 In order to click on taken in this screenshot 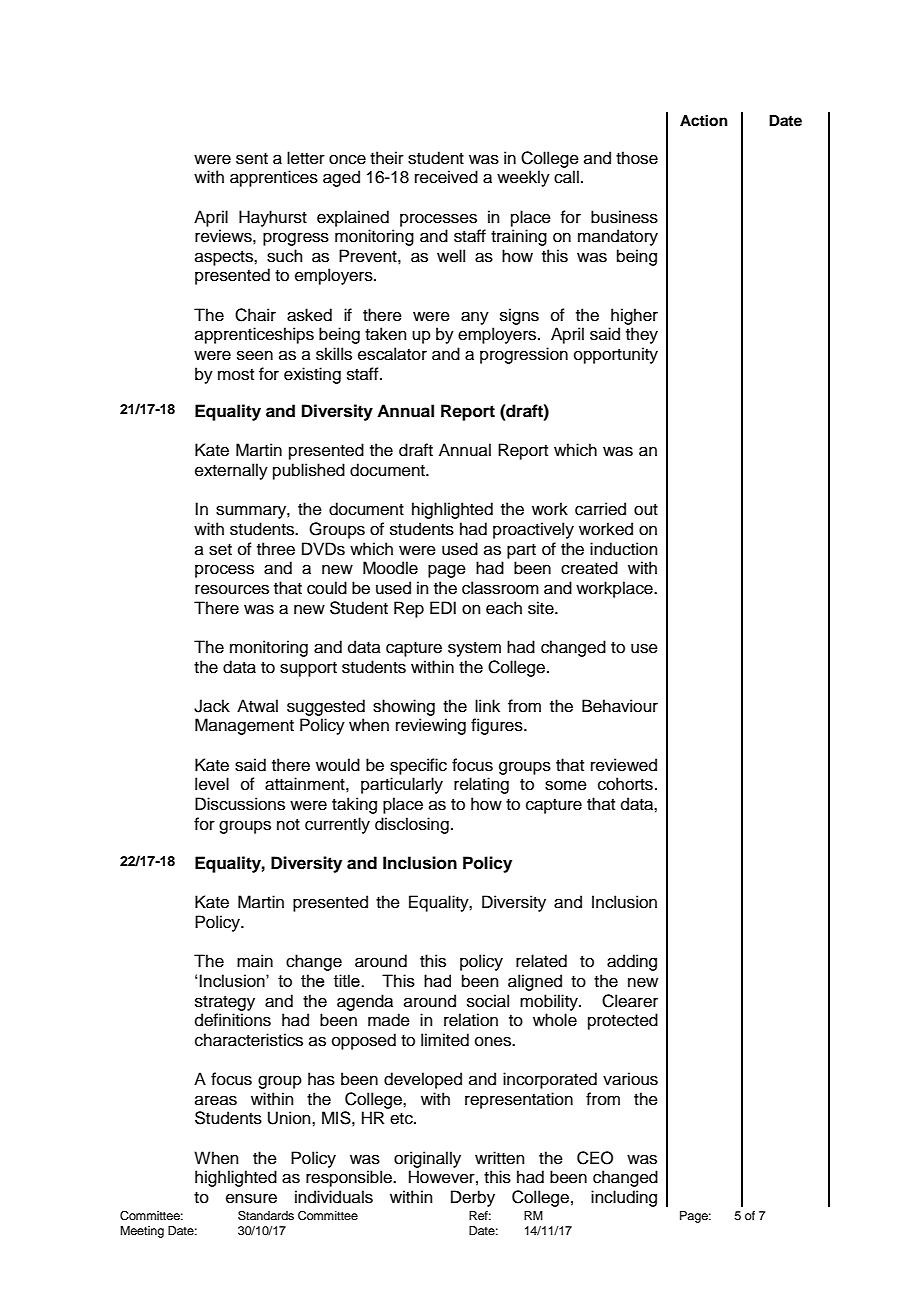, I will do `click(386, 334)`.
